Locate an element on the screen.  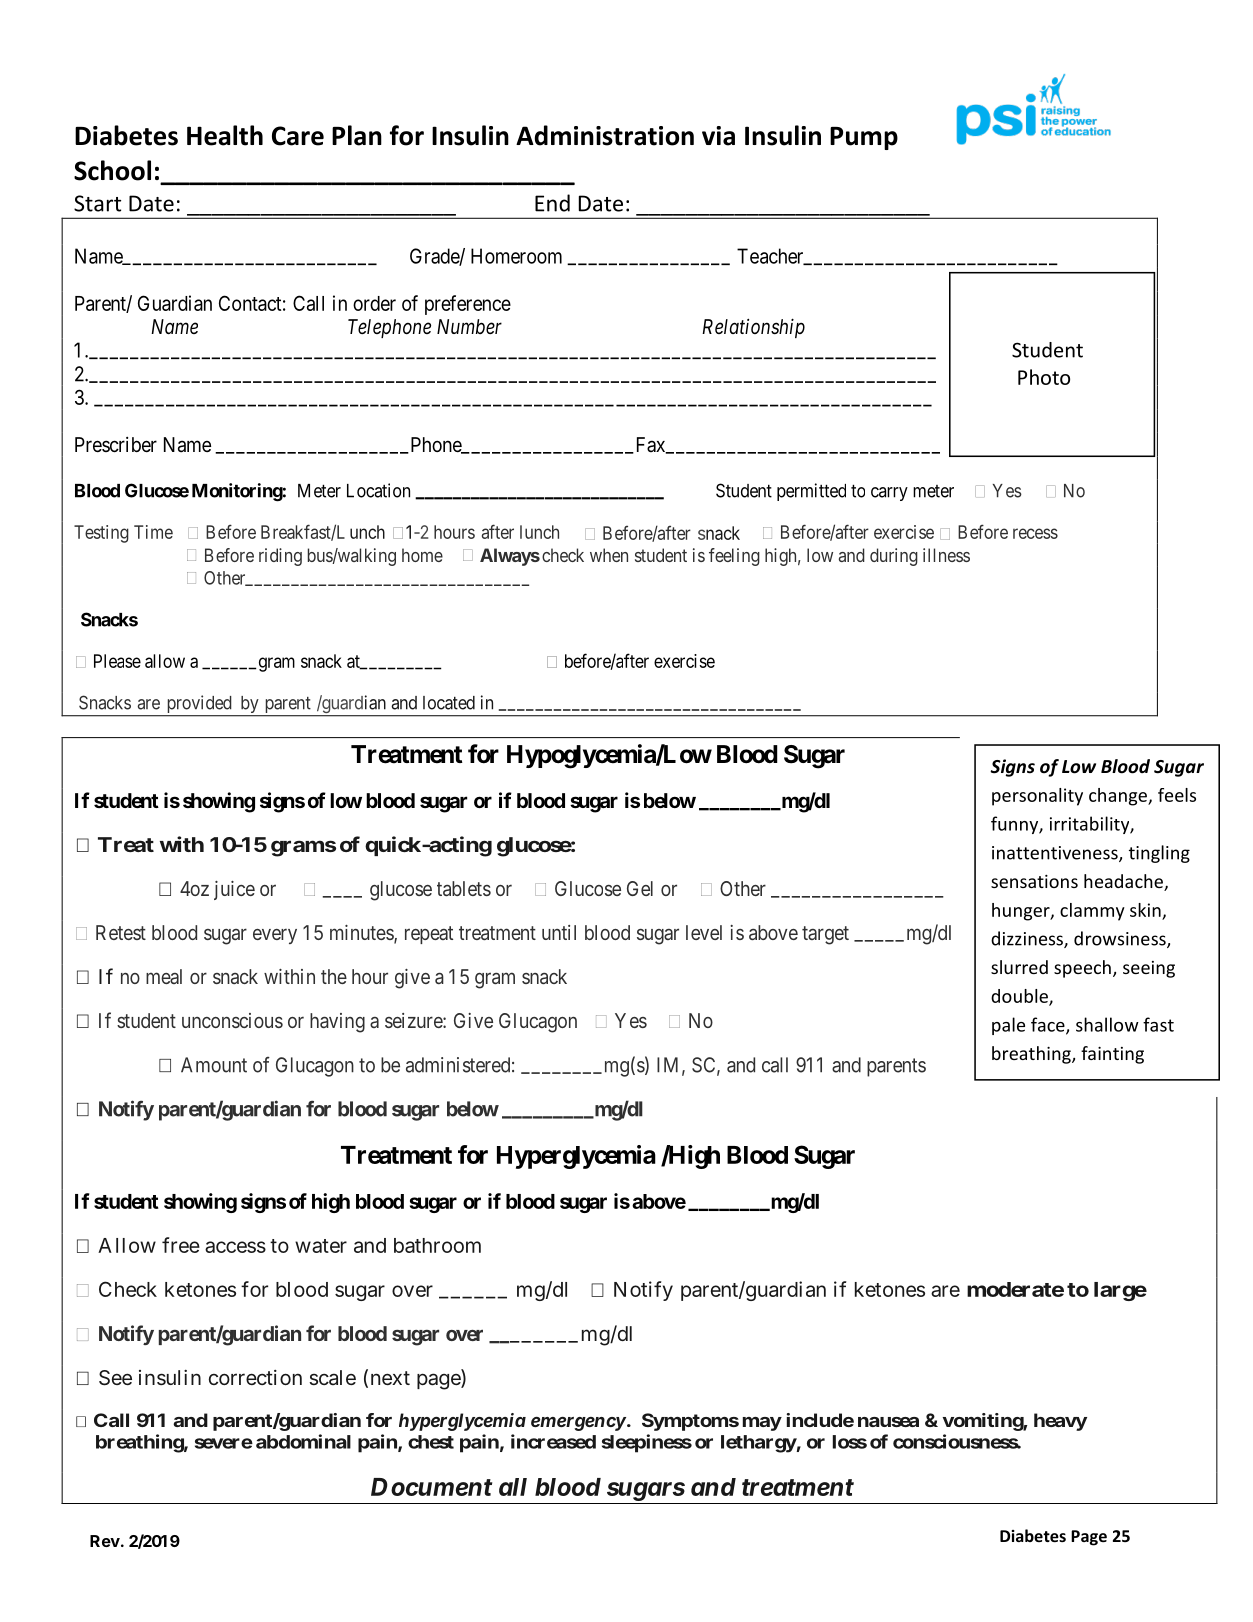
level is located at coordinates (704, 932).
